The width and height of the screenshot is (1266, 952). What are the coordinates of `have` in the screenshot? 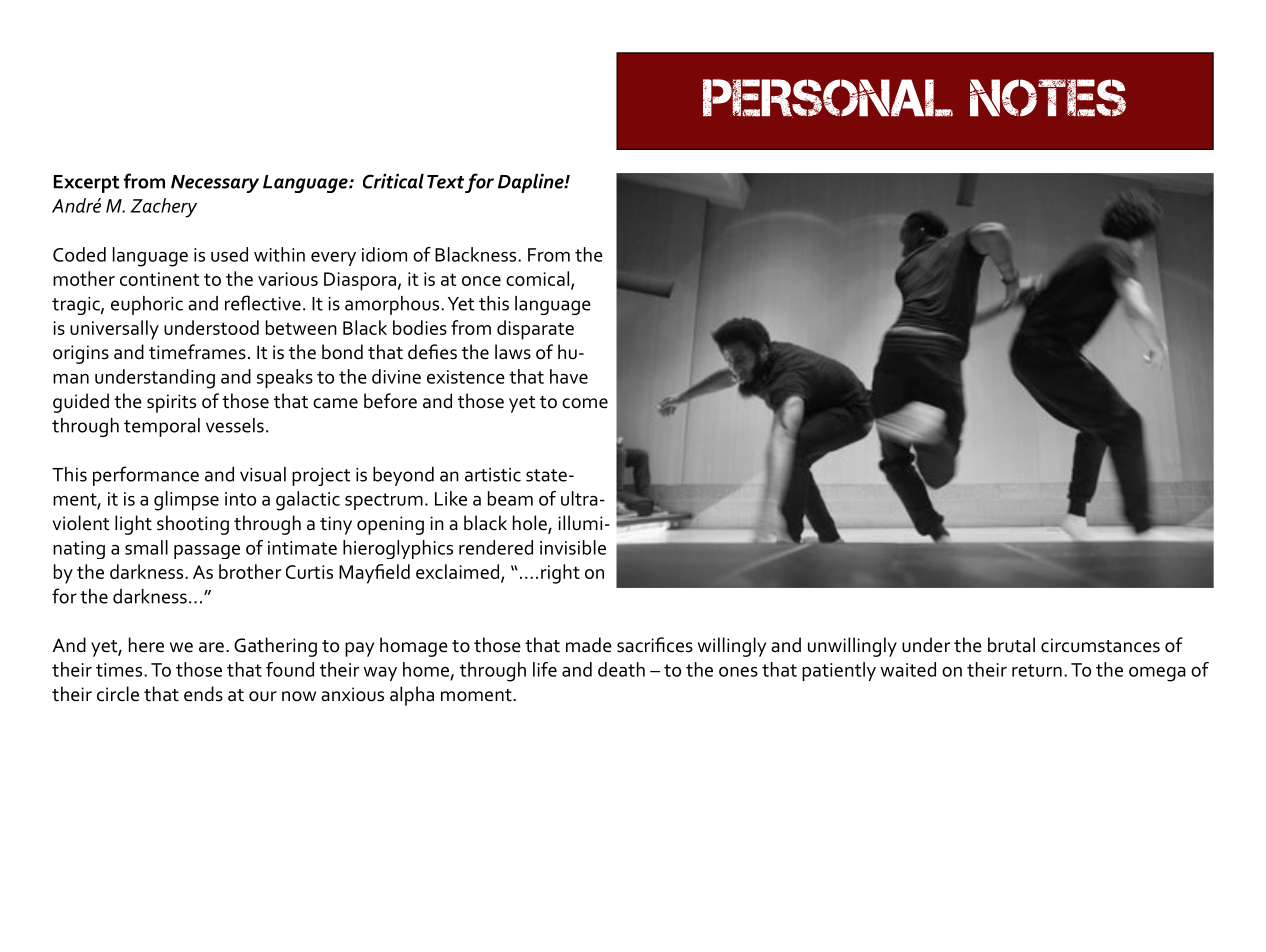 It's located at (569, 376).
